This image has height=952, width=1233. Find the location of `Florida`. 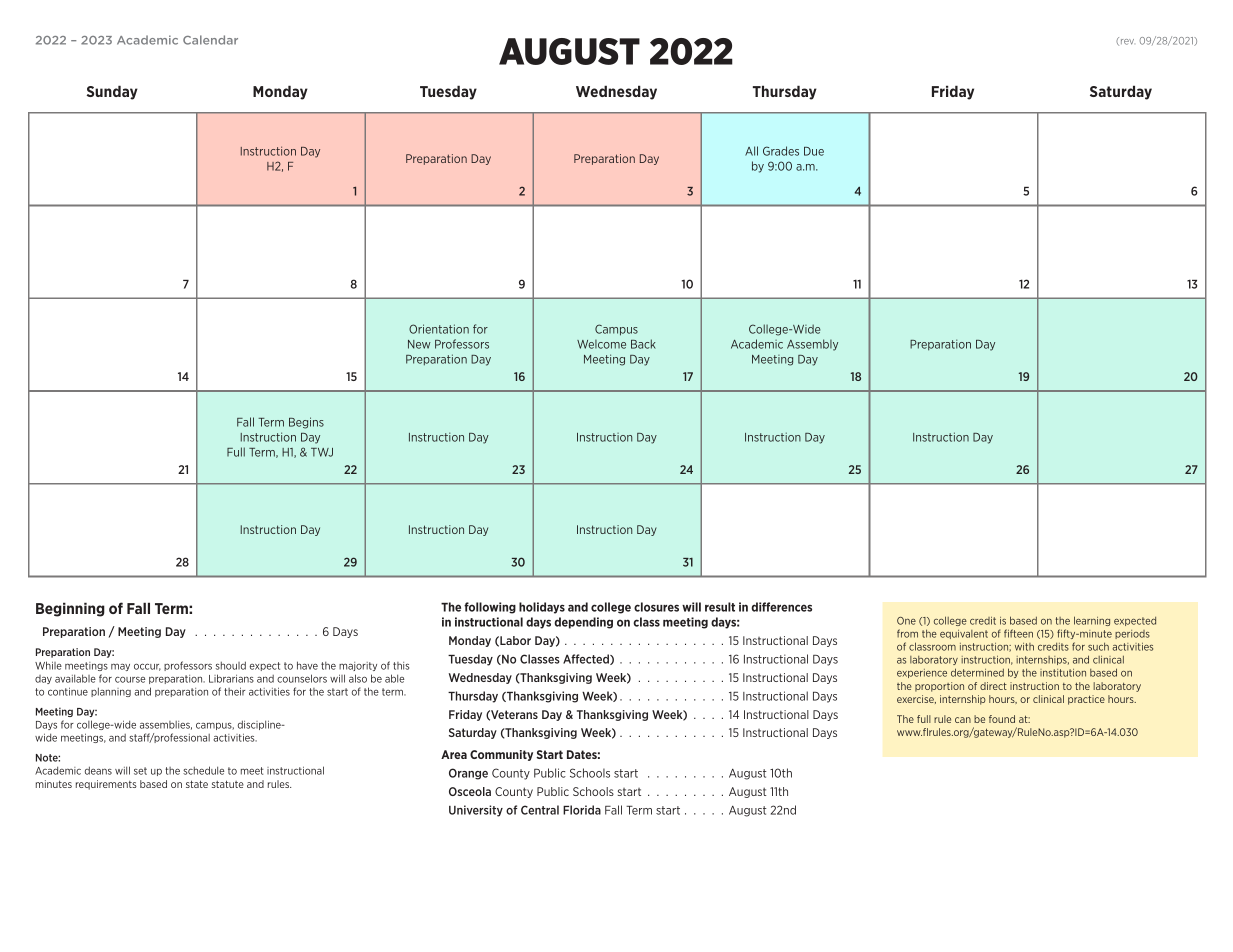

Florida is located at coordinates (582, 810).
